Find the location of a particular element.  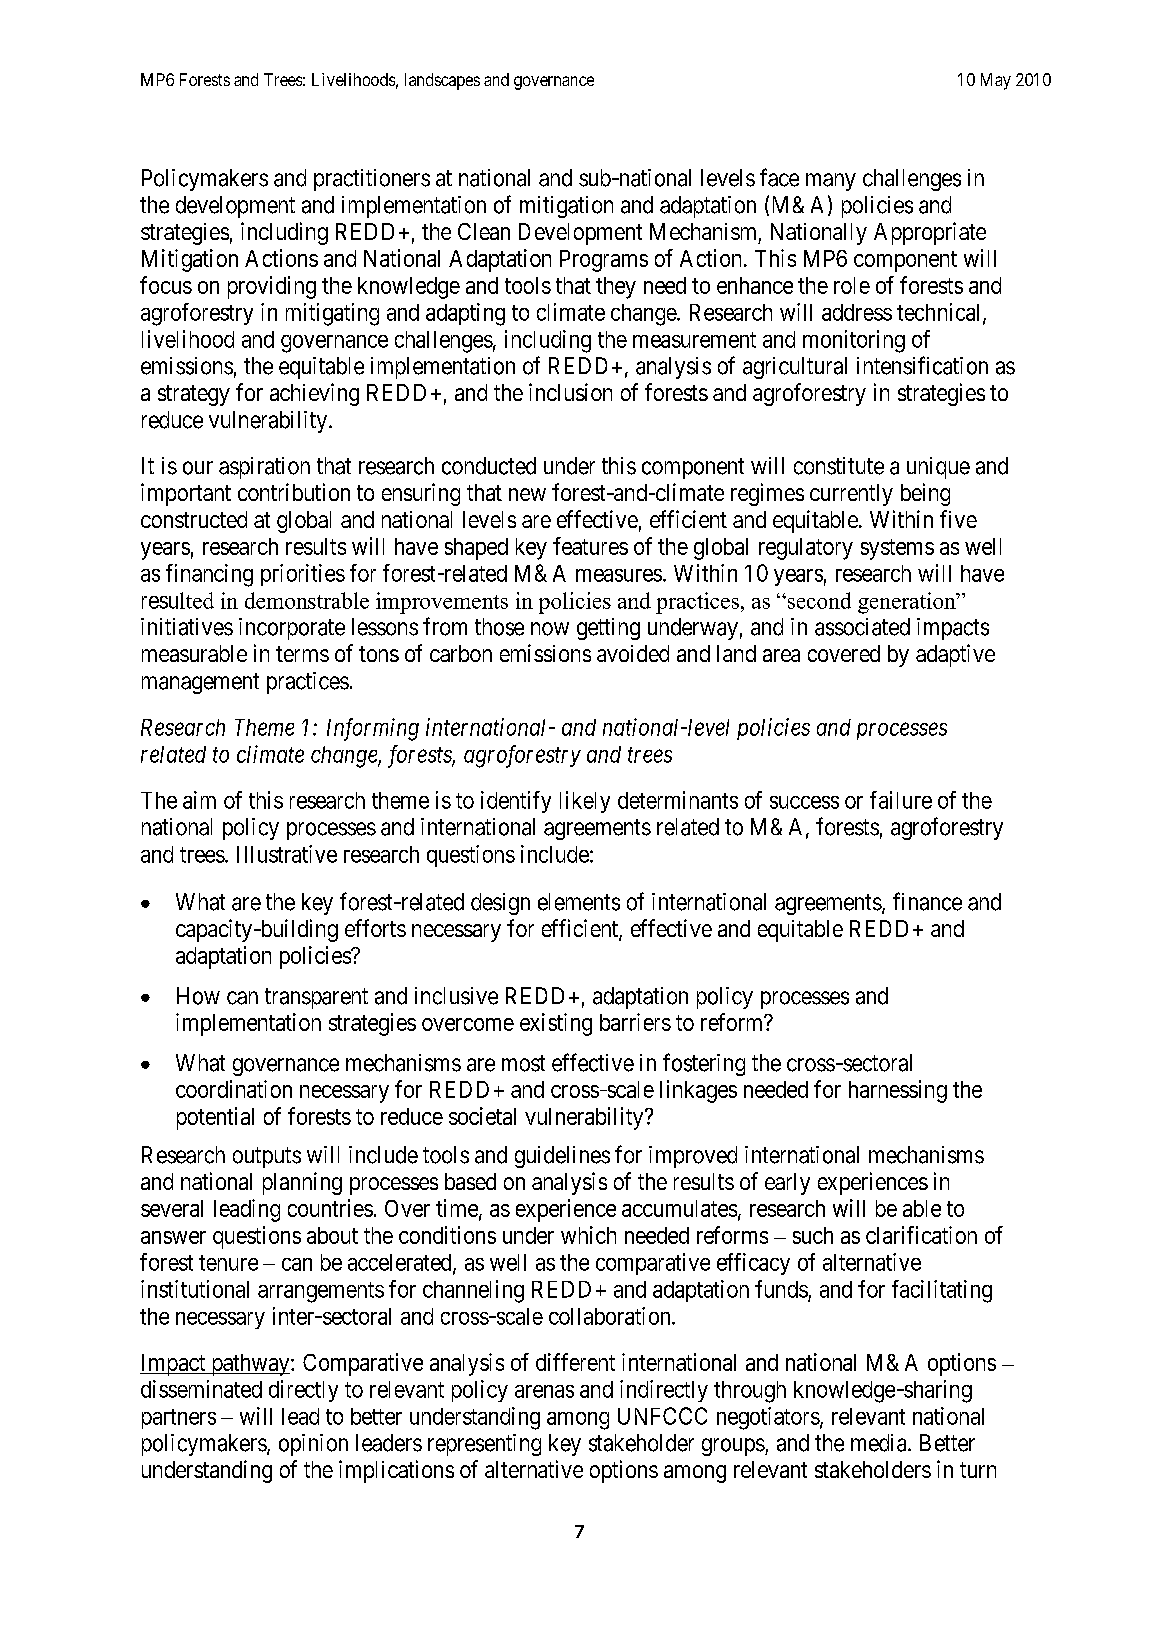

practitioners is located at coordinates (372, 180).
